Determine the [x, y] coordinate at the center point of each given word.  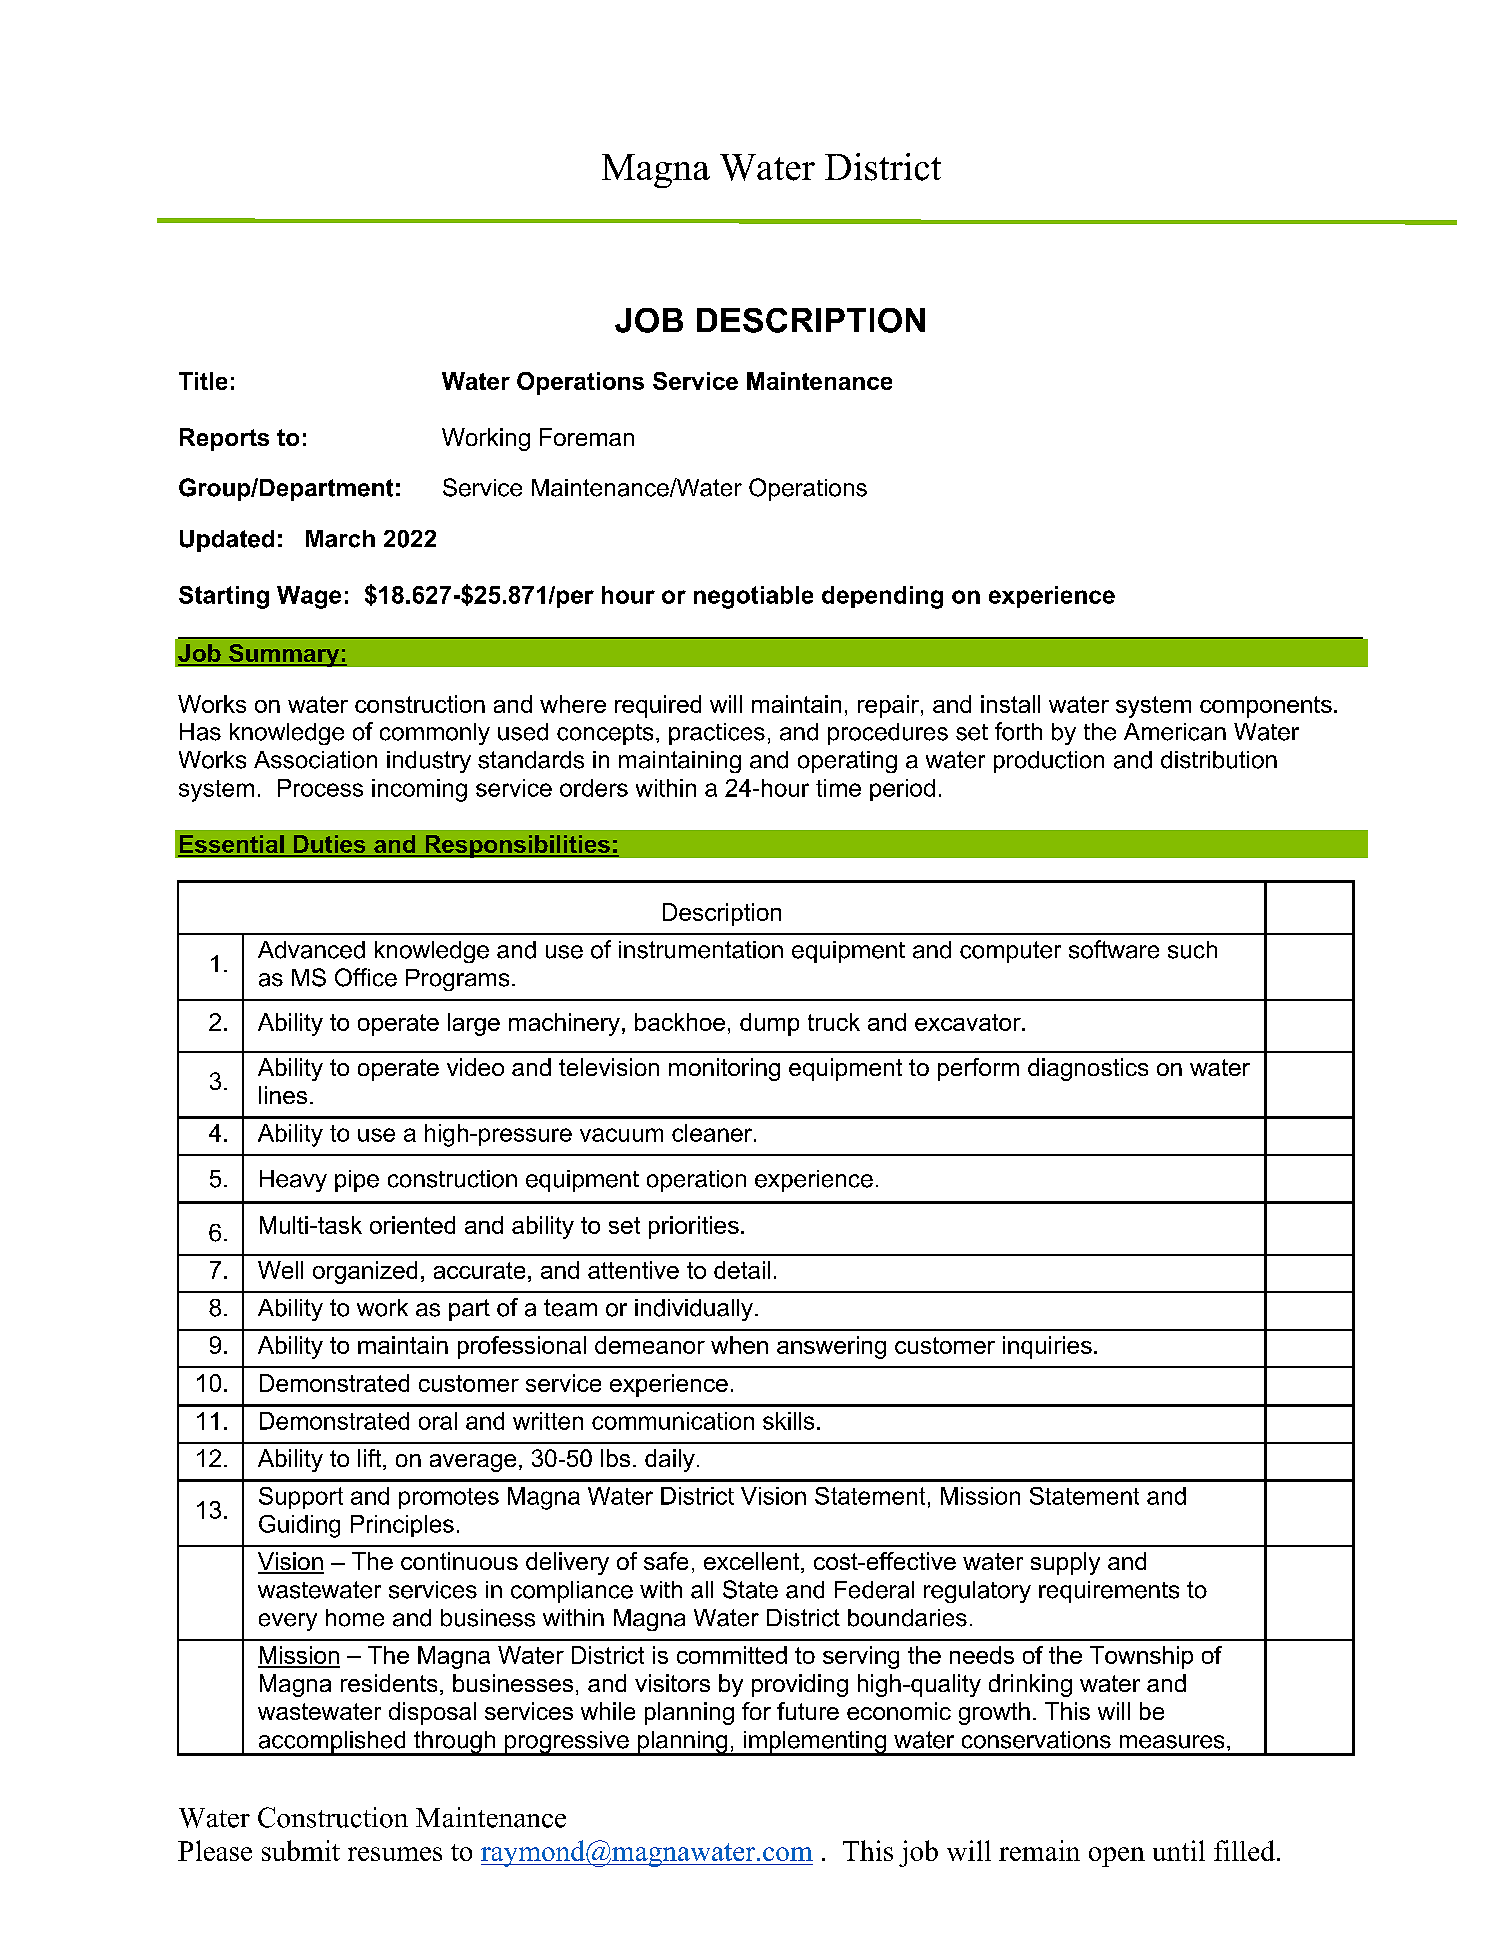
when [739, 1345]
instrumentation [701, 950]
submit [301, 1850]
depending [882, 597]
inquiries [1047, 1347]
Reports [224, 439]
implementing [814, 1743]
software [1114, 949]
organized [365, 1272]
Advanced [311, 950]
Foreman [587, 437]
